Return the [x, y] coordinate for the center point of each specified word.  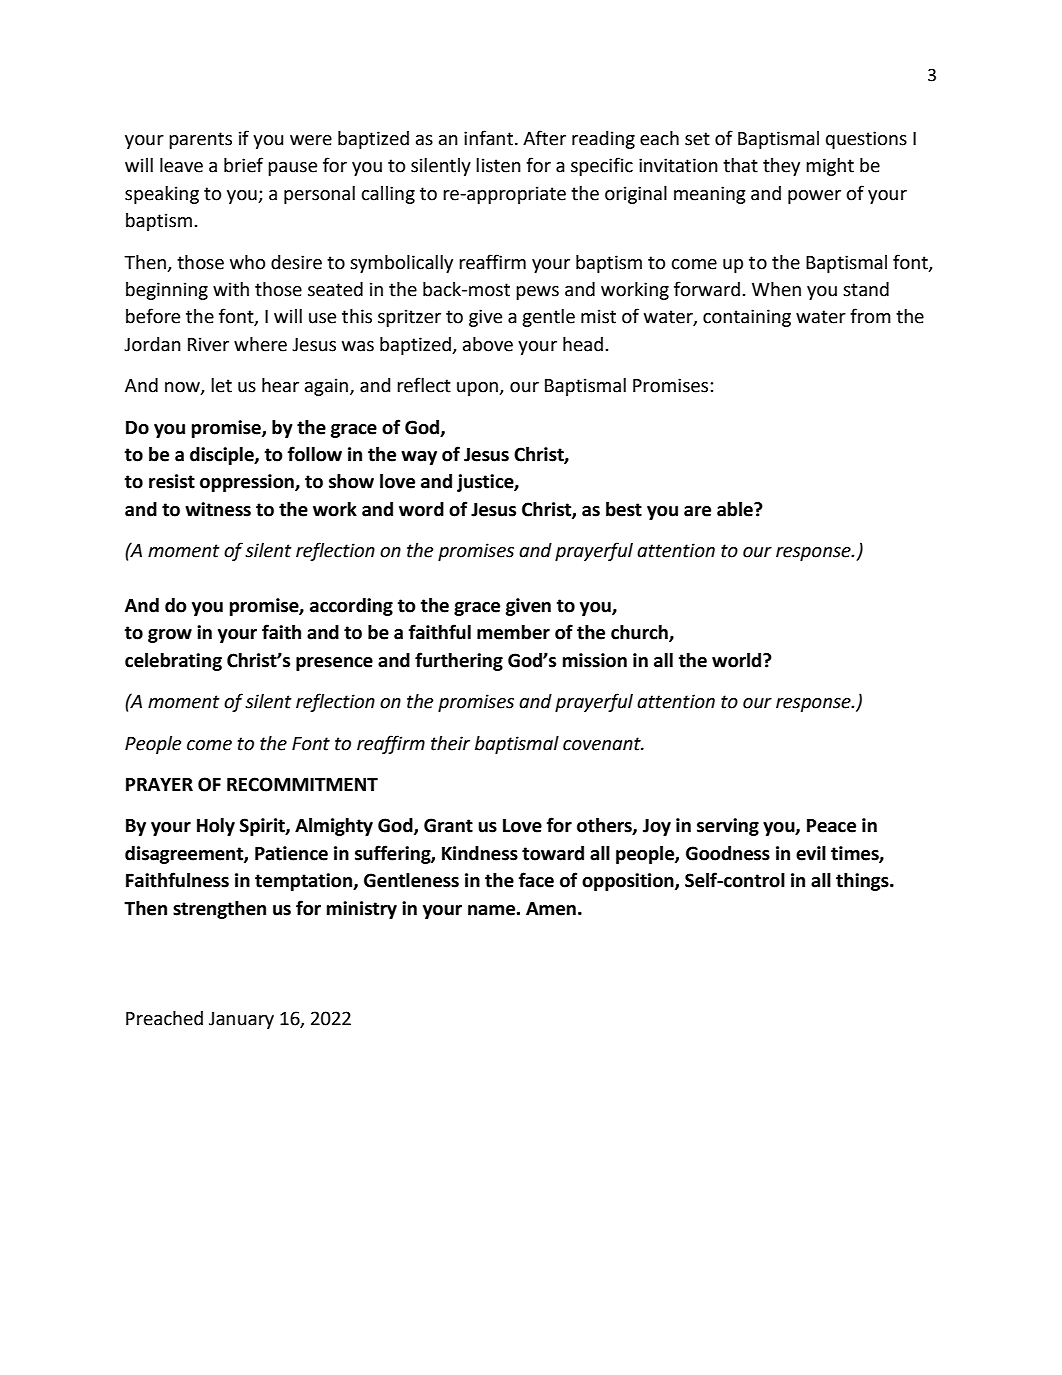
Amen [551, 909]
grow [170, 636]
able [736, 509]
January [241, 1020]
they [781, 167]
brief [243, 165]
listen [498, 165]
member [513, 632]
